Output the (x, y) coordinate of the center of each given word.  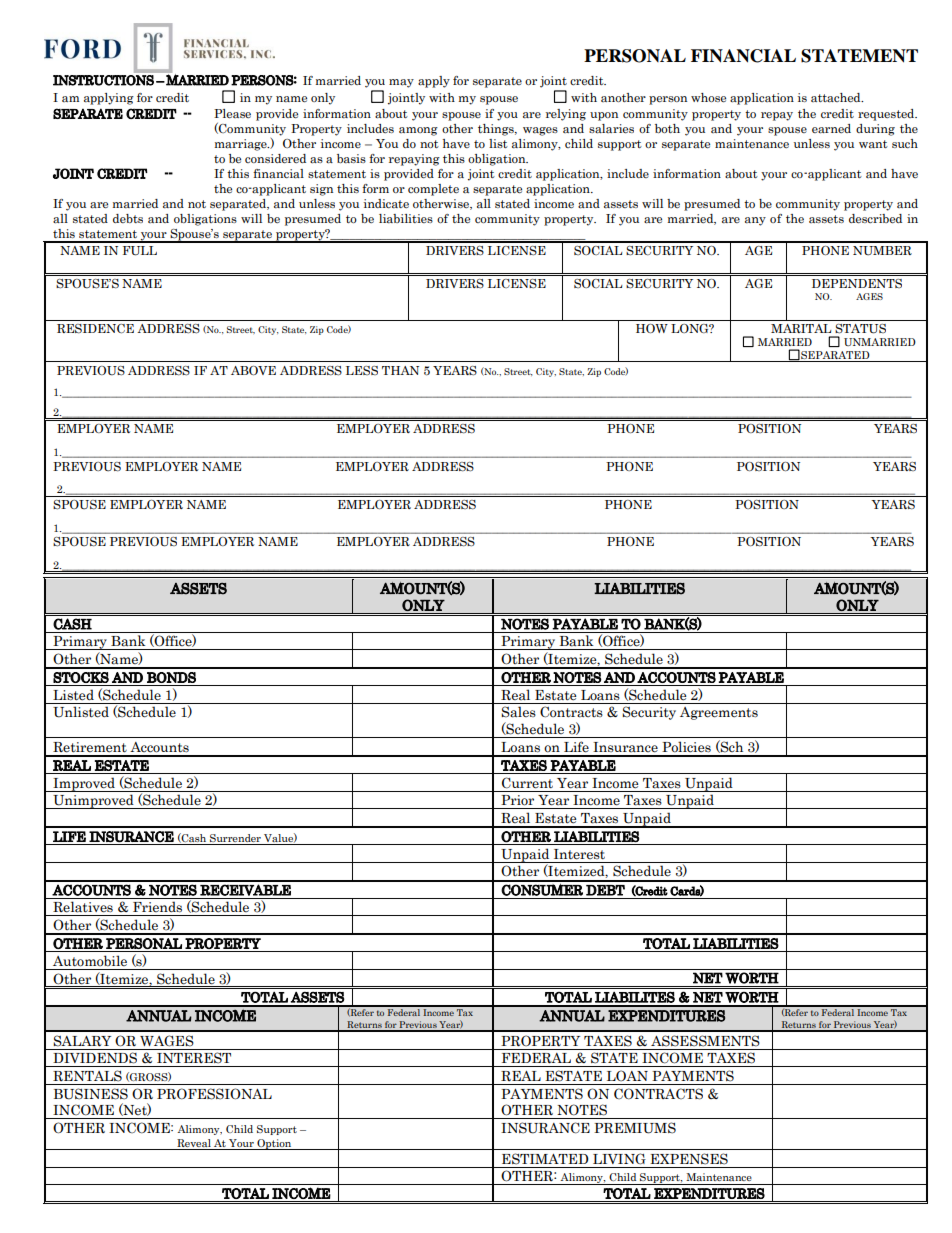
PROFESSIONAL (214, 1094)
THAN (400, 370)
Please (232, 113)
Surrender (235, 838)
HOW (652, 328)
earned (831, 129)
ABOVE (253, 370)
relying (566, 115)
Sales (518, 712)
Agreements (719, 713)
